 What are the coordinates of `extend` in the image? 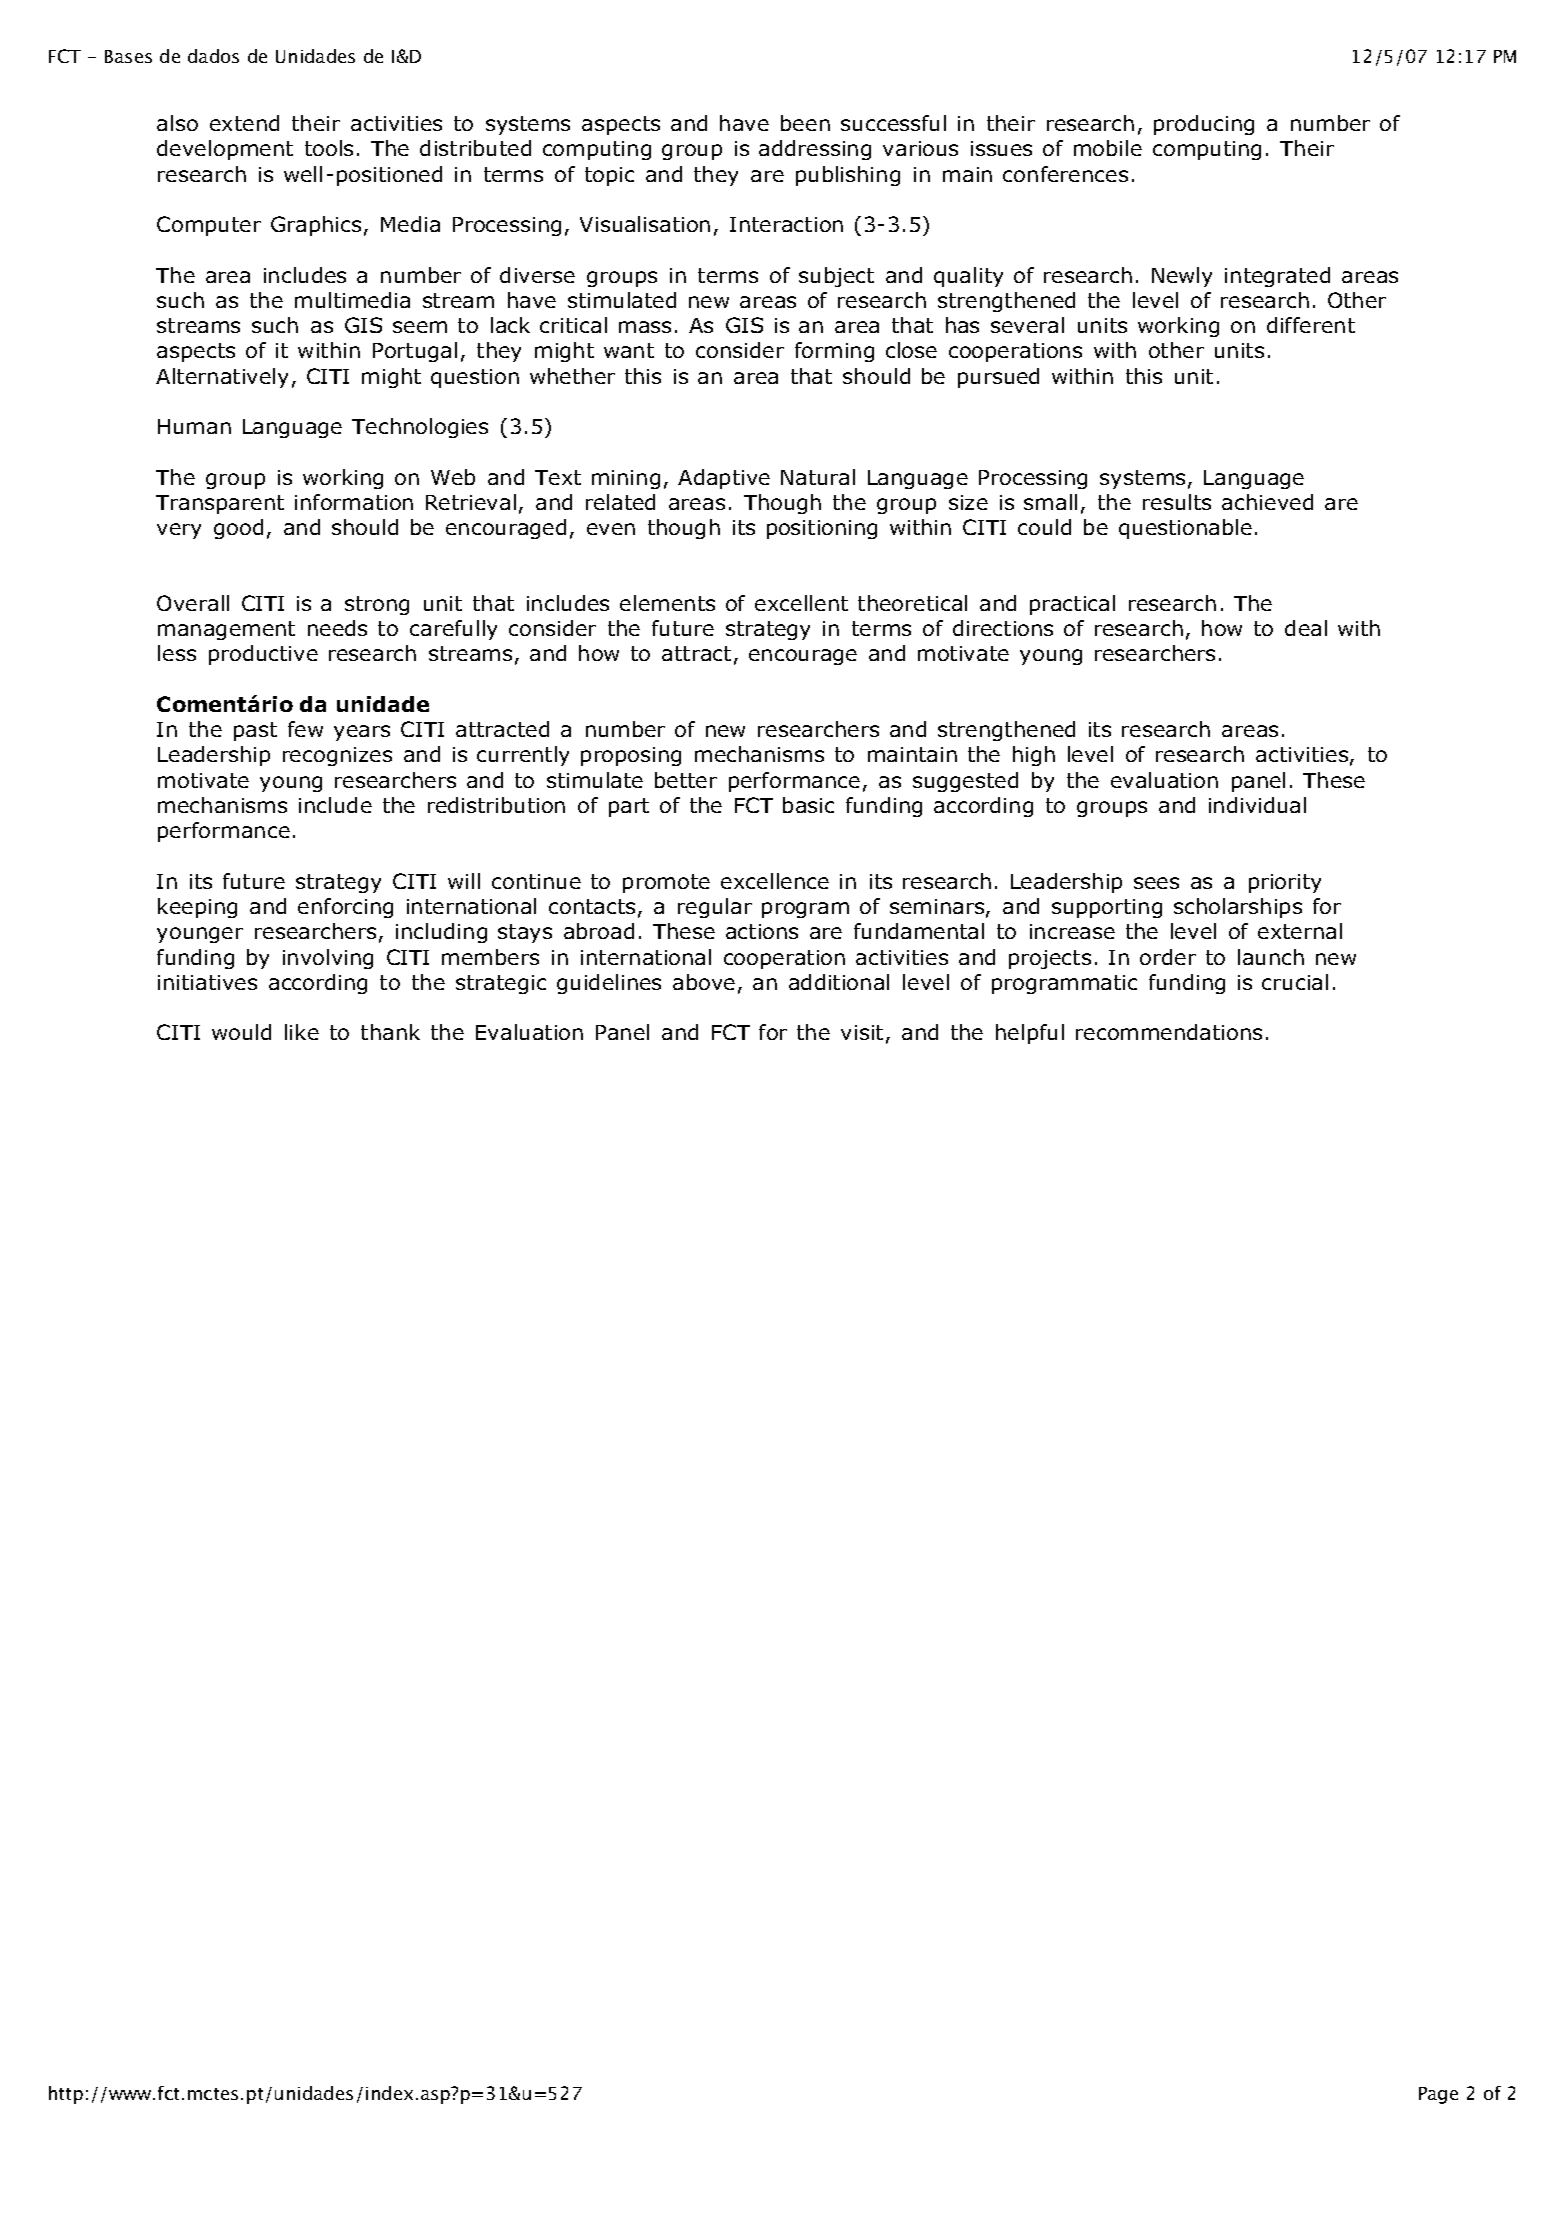 It's located at (244, 123).
